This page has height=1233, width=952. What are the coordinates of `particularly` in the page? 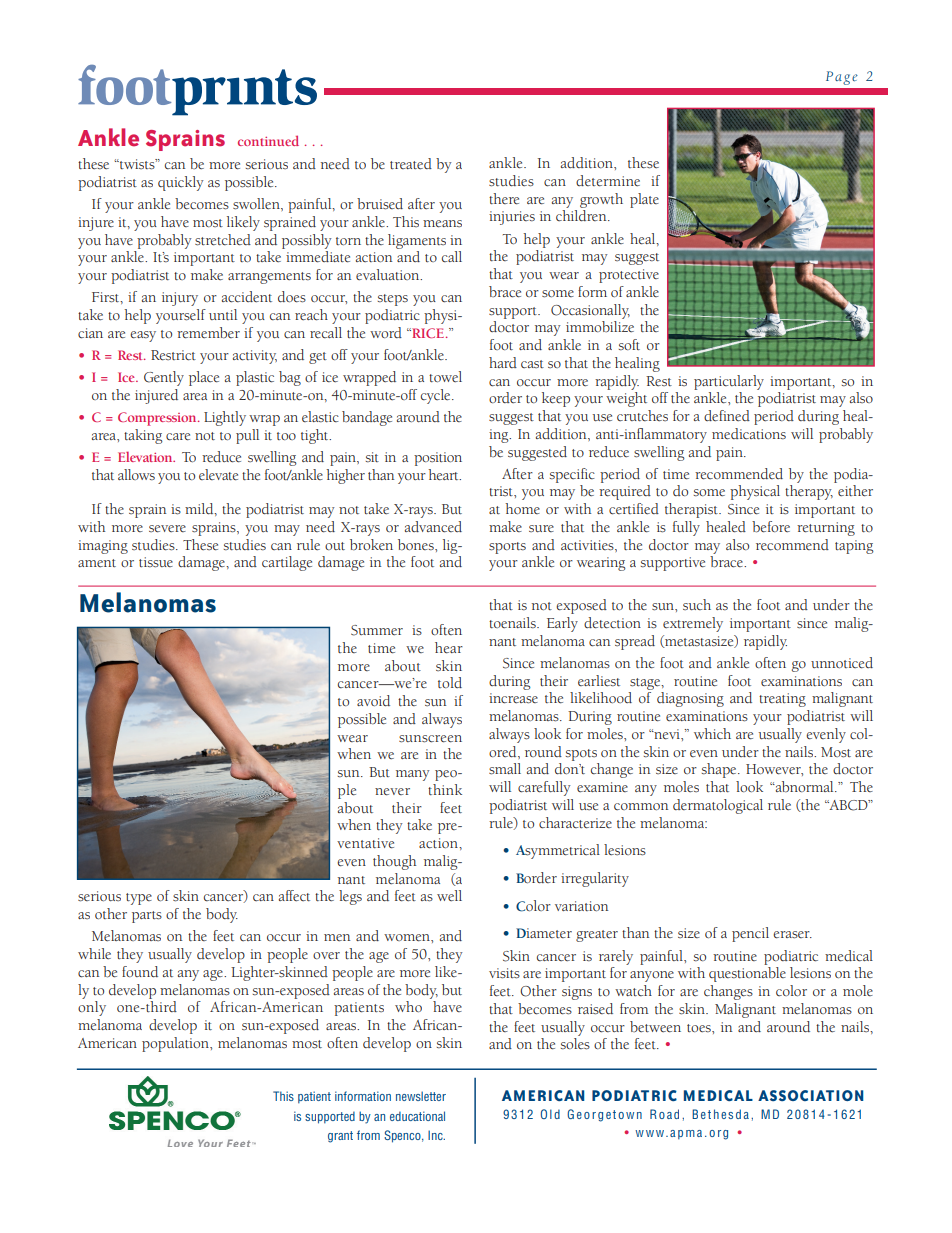 It's located at (729, 382).
